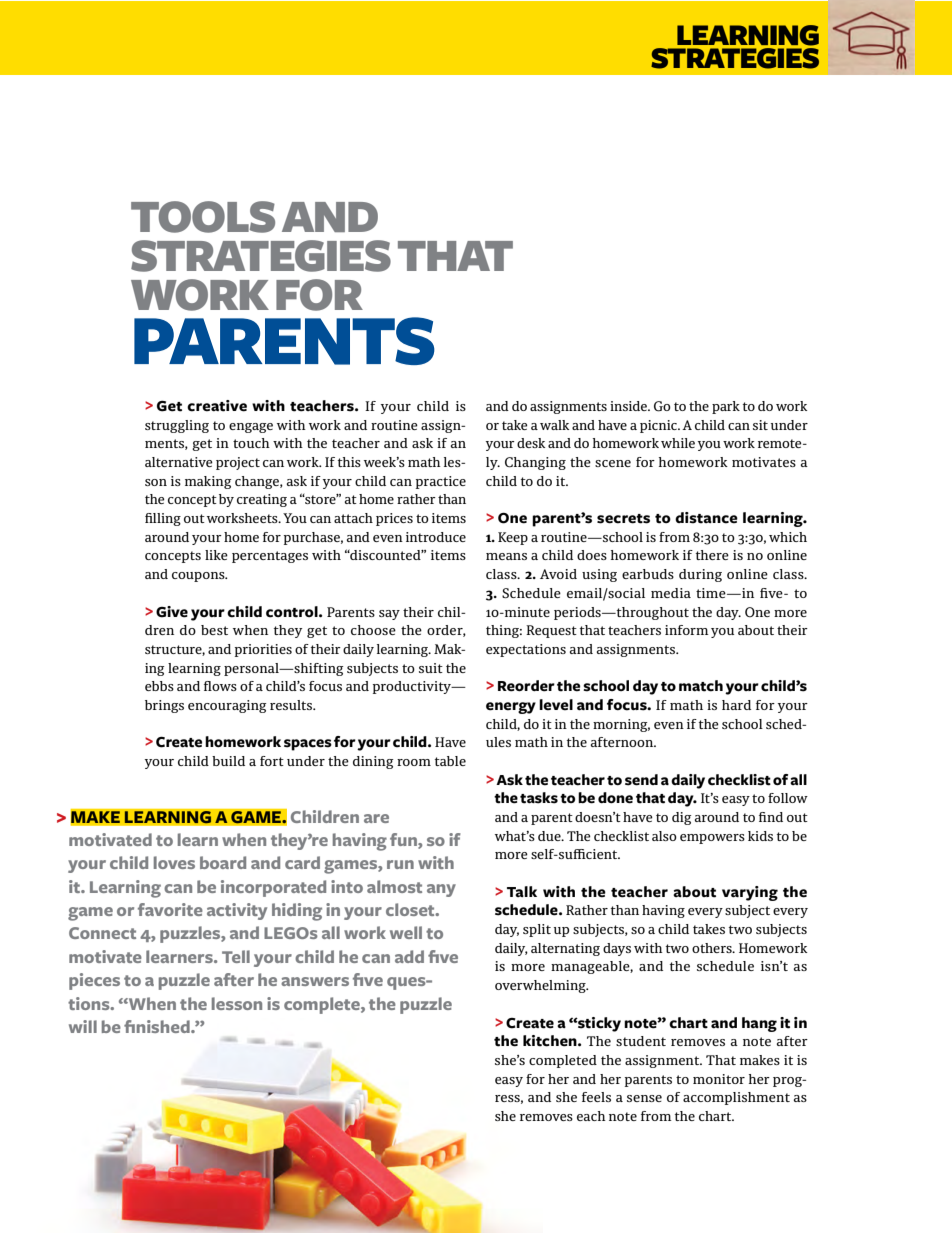  What do you see at coordinates (83, 1026) in the screenshot?
I see `will` at bounding box center [83, 1026].
